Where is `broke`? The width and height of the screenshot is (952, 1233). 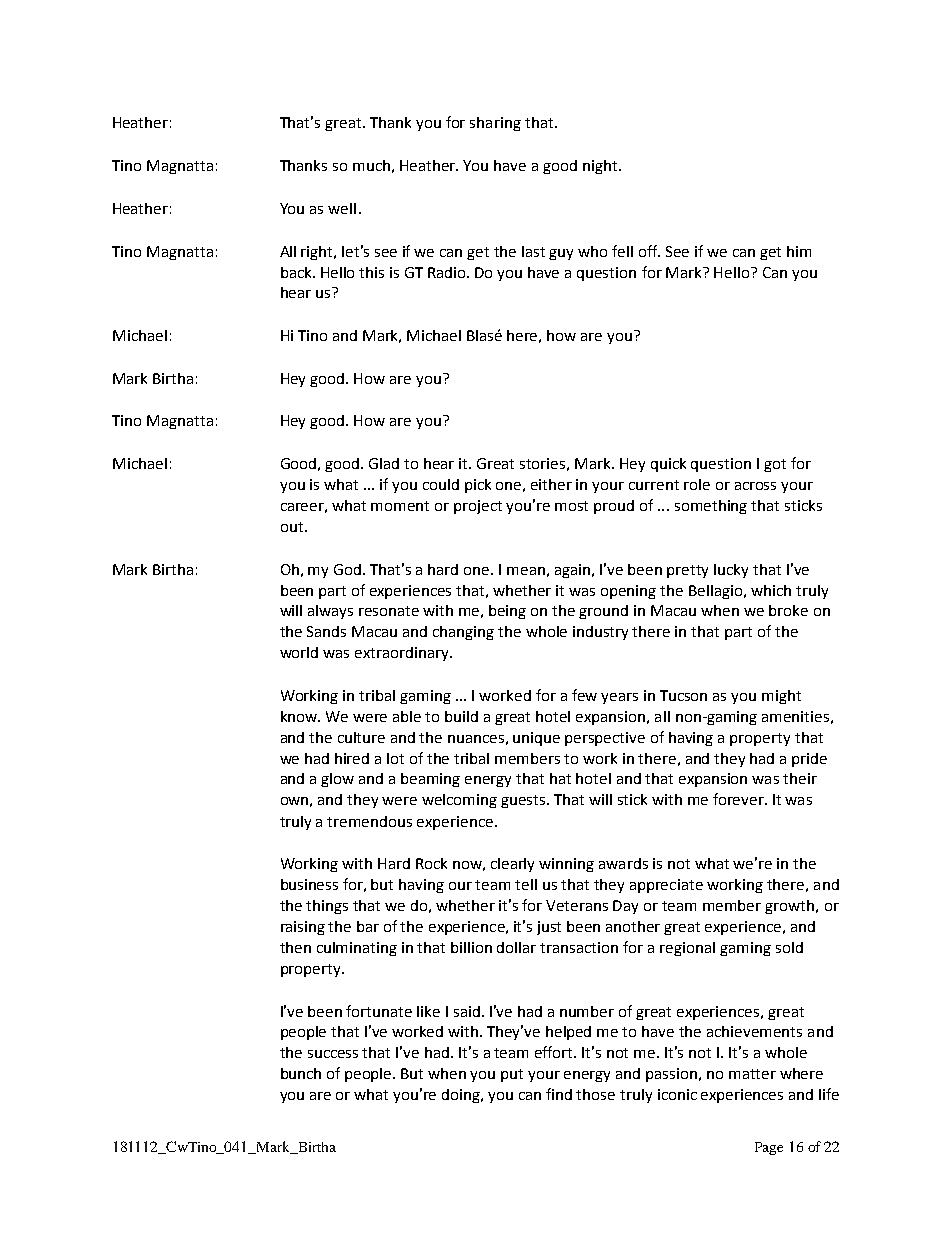
broke is located at coordinates (788, 610).
